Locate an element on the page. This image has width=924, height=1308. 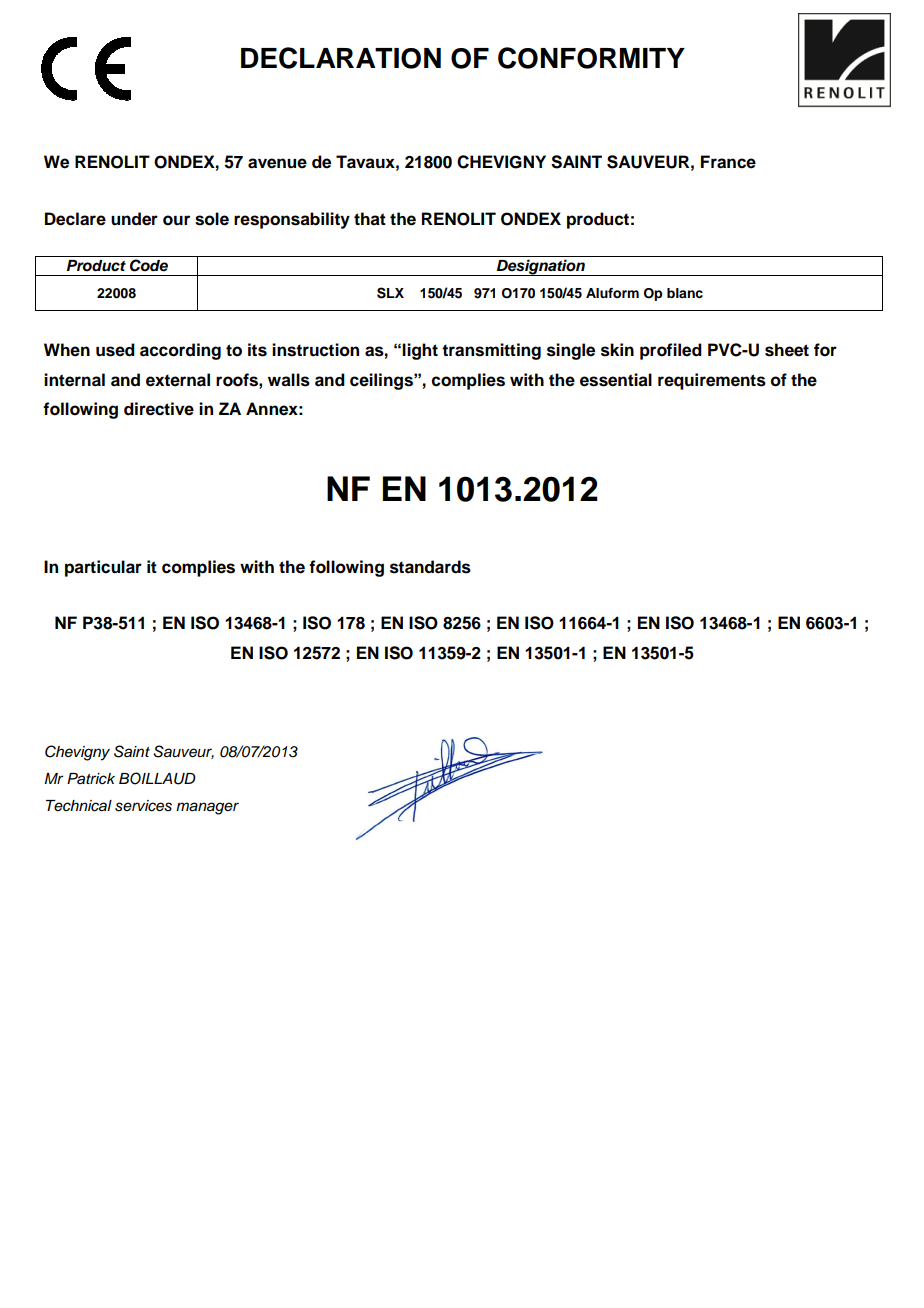
France is located at coordinates (728, 162).
